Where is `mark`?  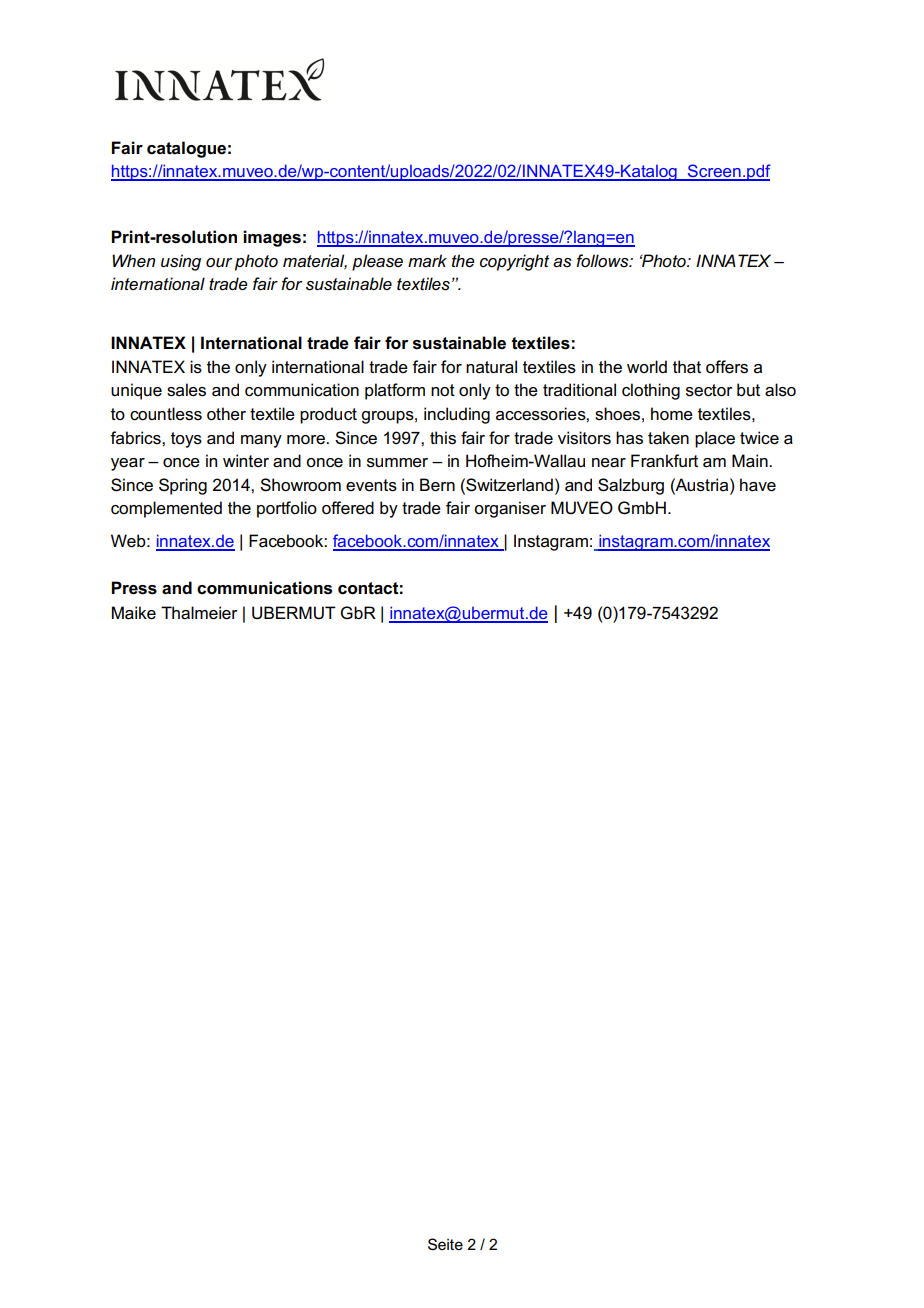 mark is located at coordinates (427, 261).
